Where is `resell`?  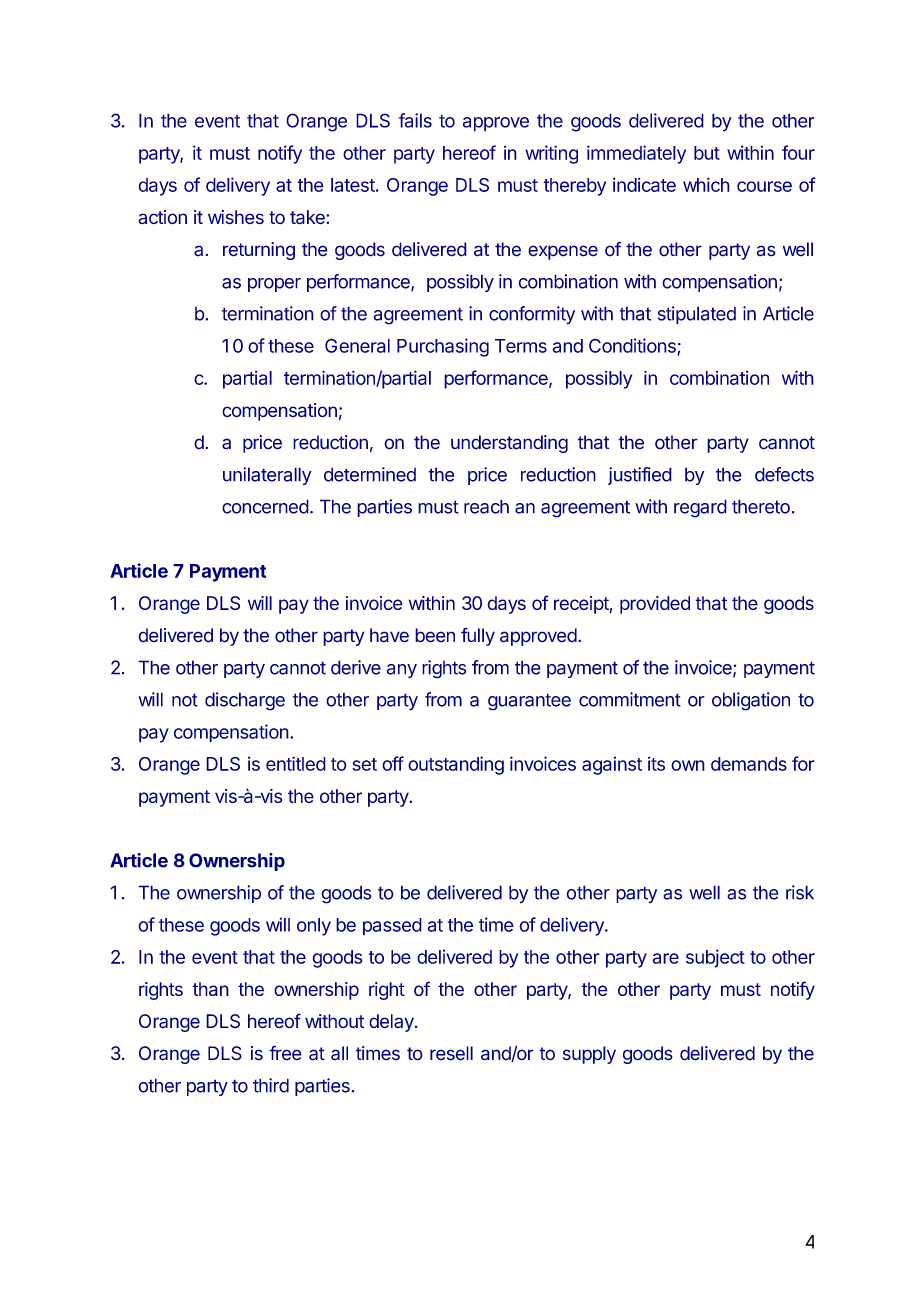
resell is located at coordinates (451, 1053).
